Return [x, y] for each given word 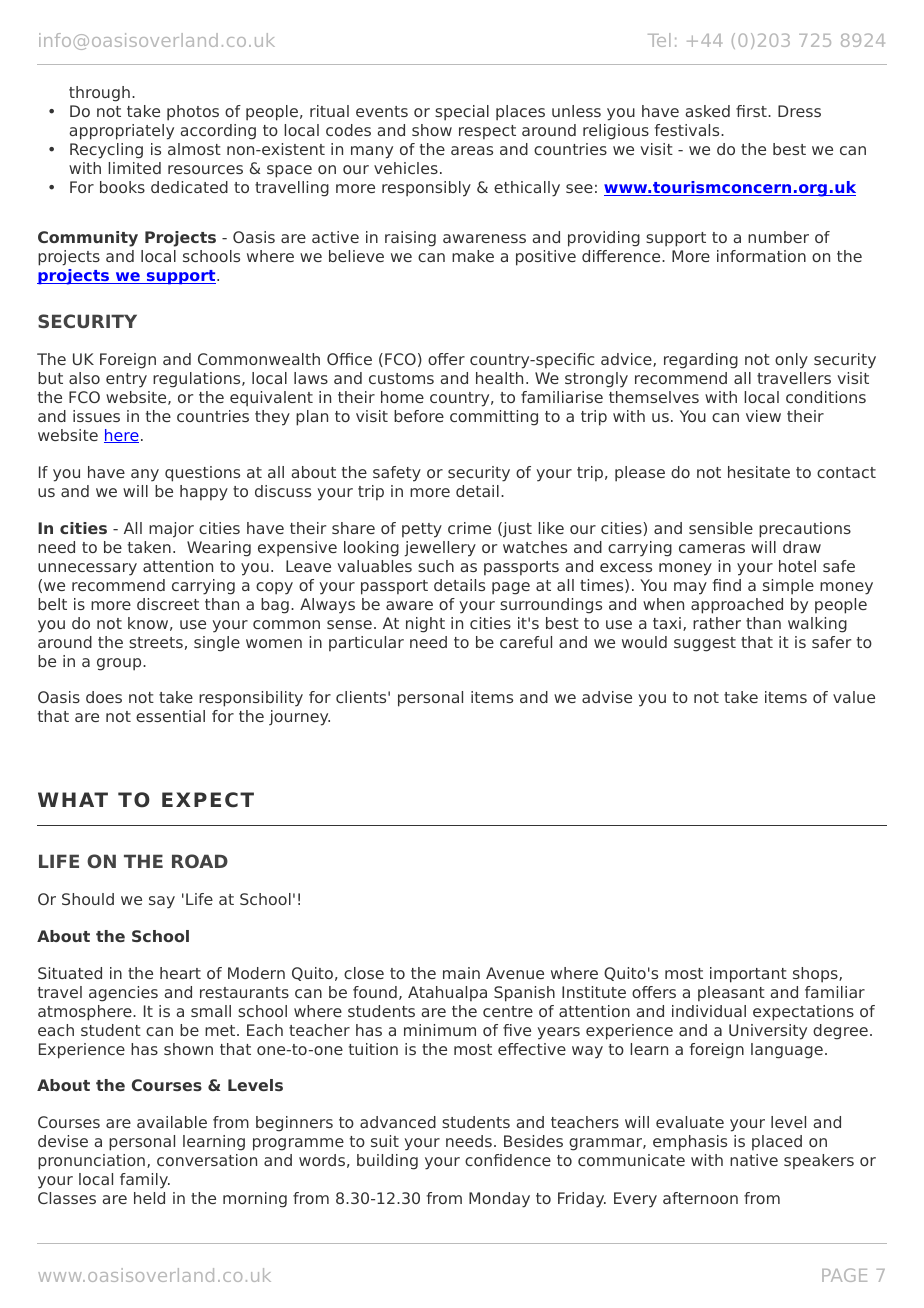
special [462, 113]
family [145, 1181]
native [754, 1160]
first [752, 111]
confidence [508, 1160]
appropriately [121, 132]
